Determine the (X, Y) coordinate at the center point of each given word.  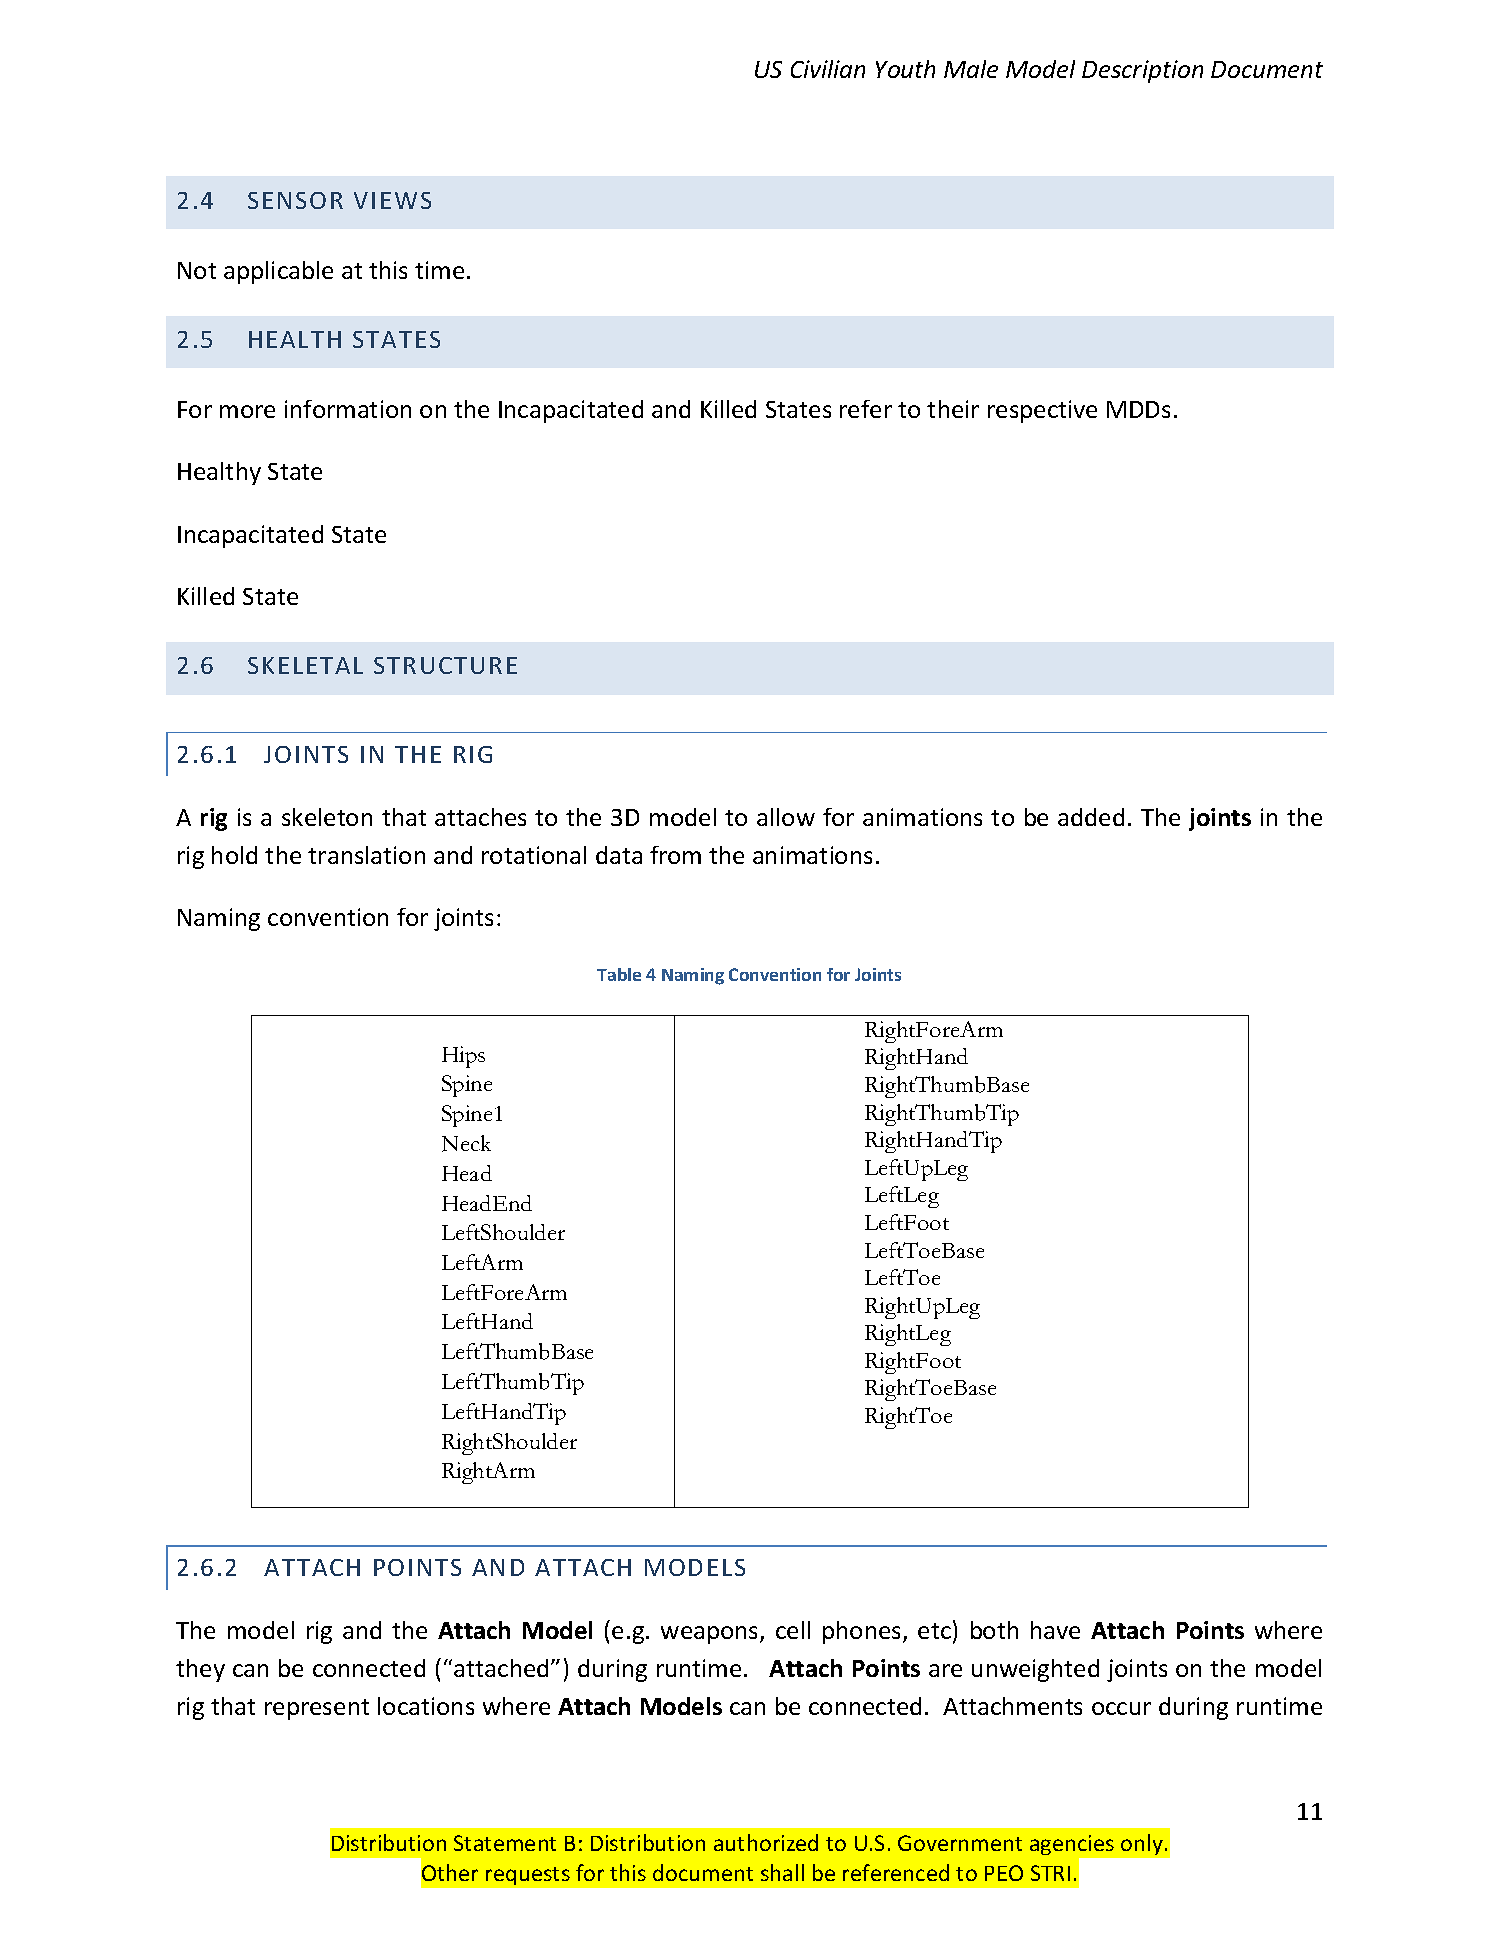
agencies (1072, 1845)
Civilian (828, 69)
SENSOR (295, 200)
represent (317, 1709)
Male (971, 69)
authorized (766, 1842)
